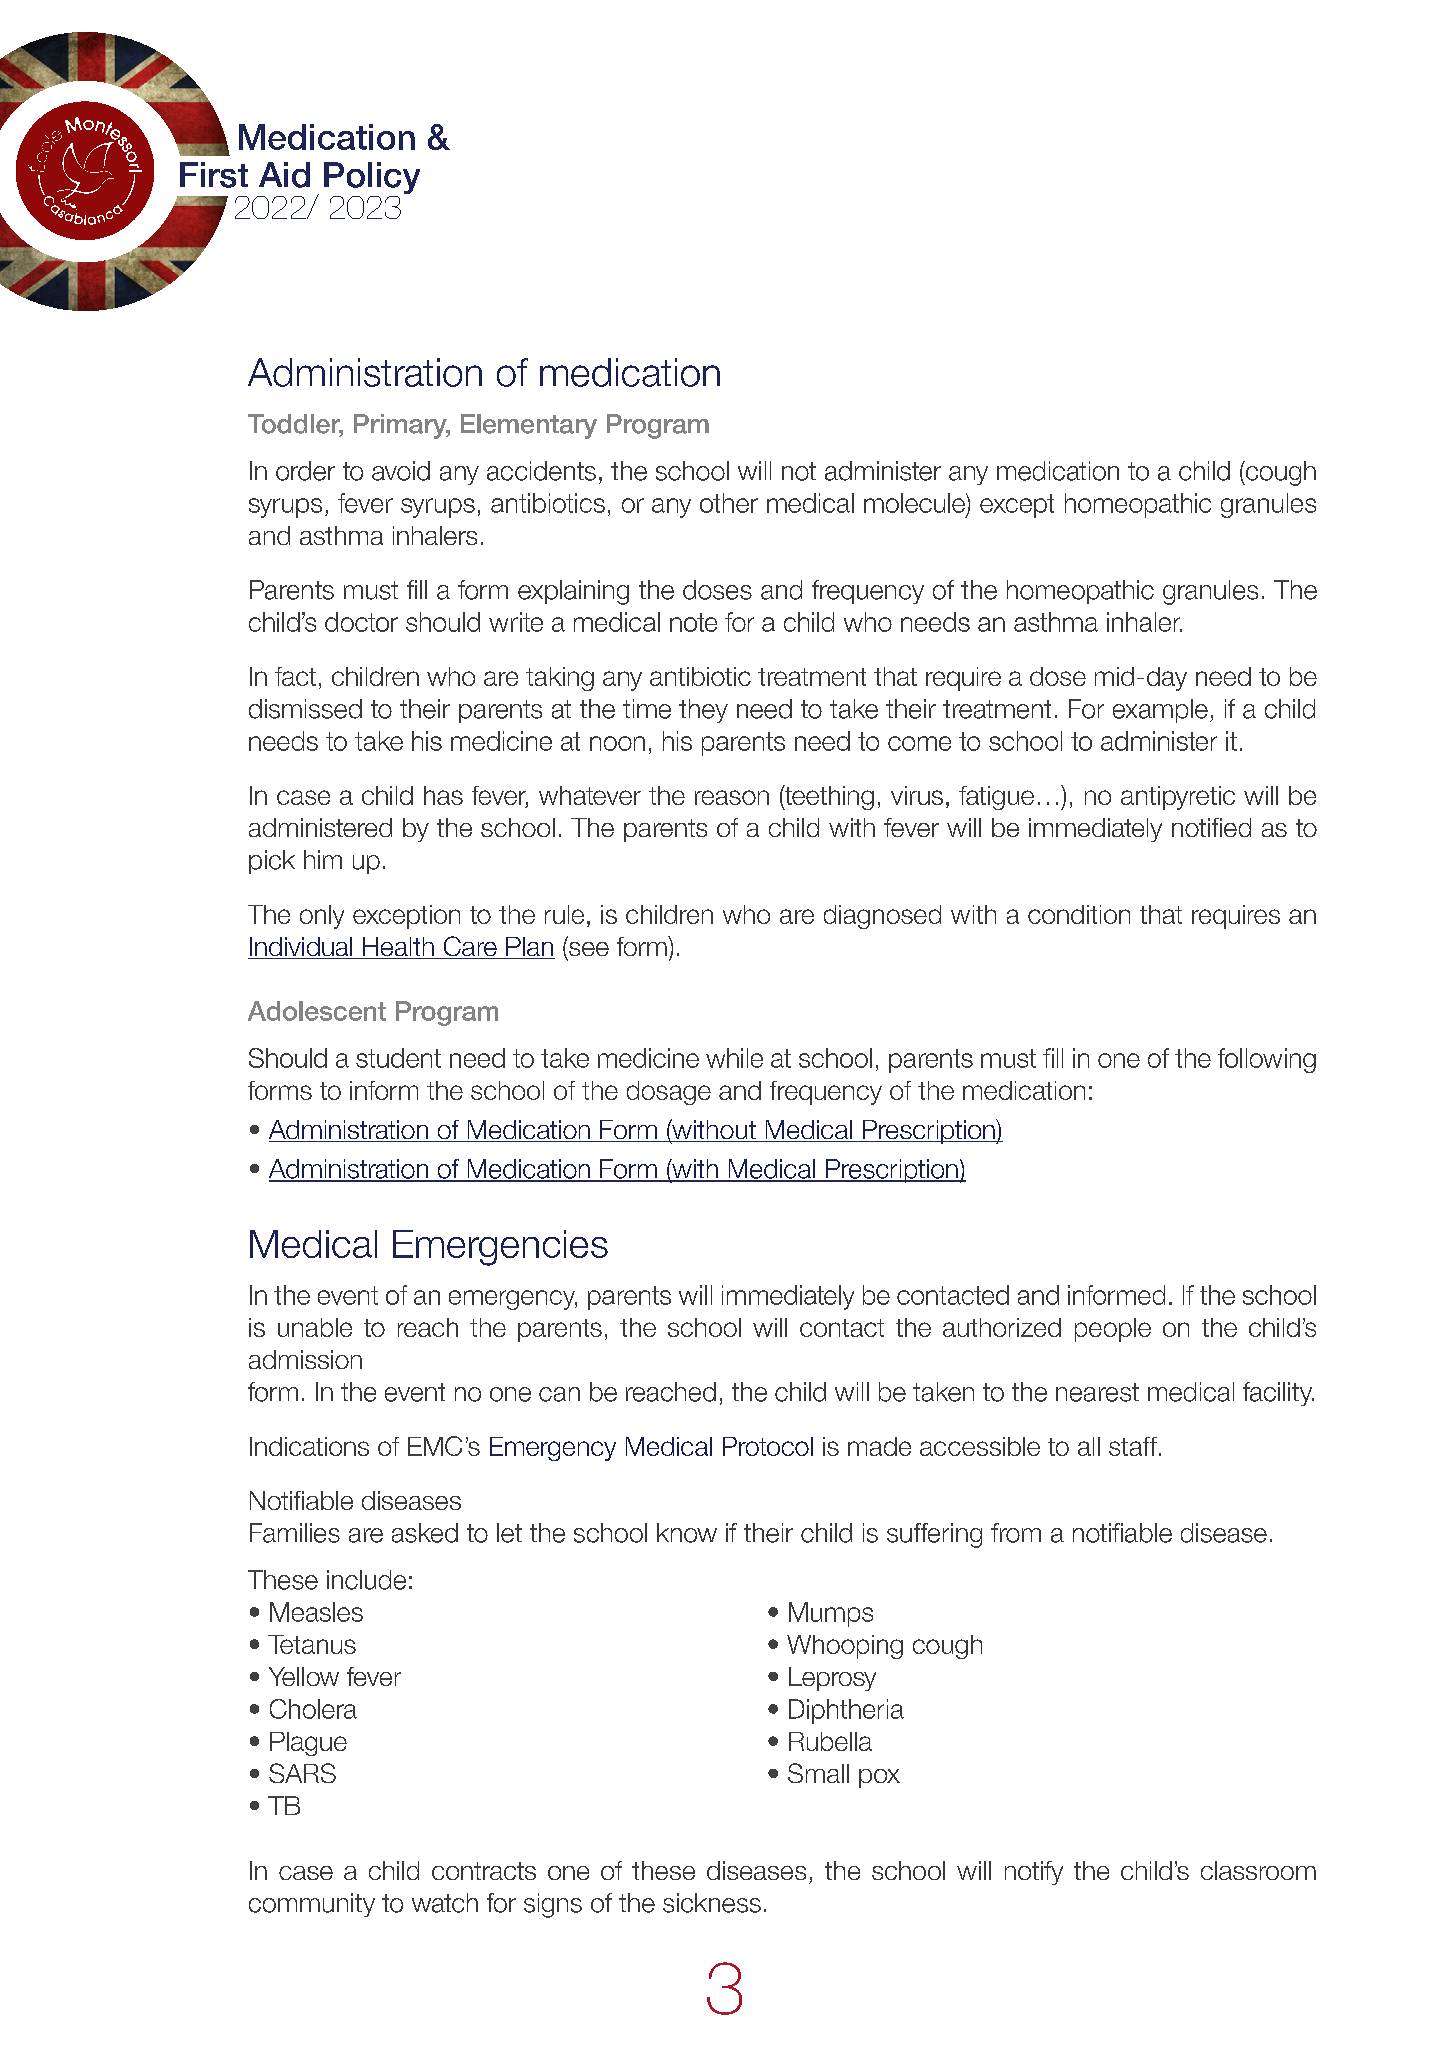 The image size is (1456, 2060). I want to click on example, so click(1160, 711).
